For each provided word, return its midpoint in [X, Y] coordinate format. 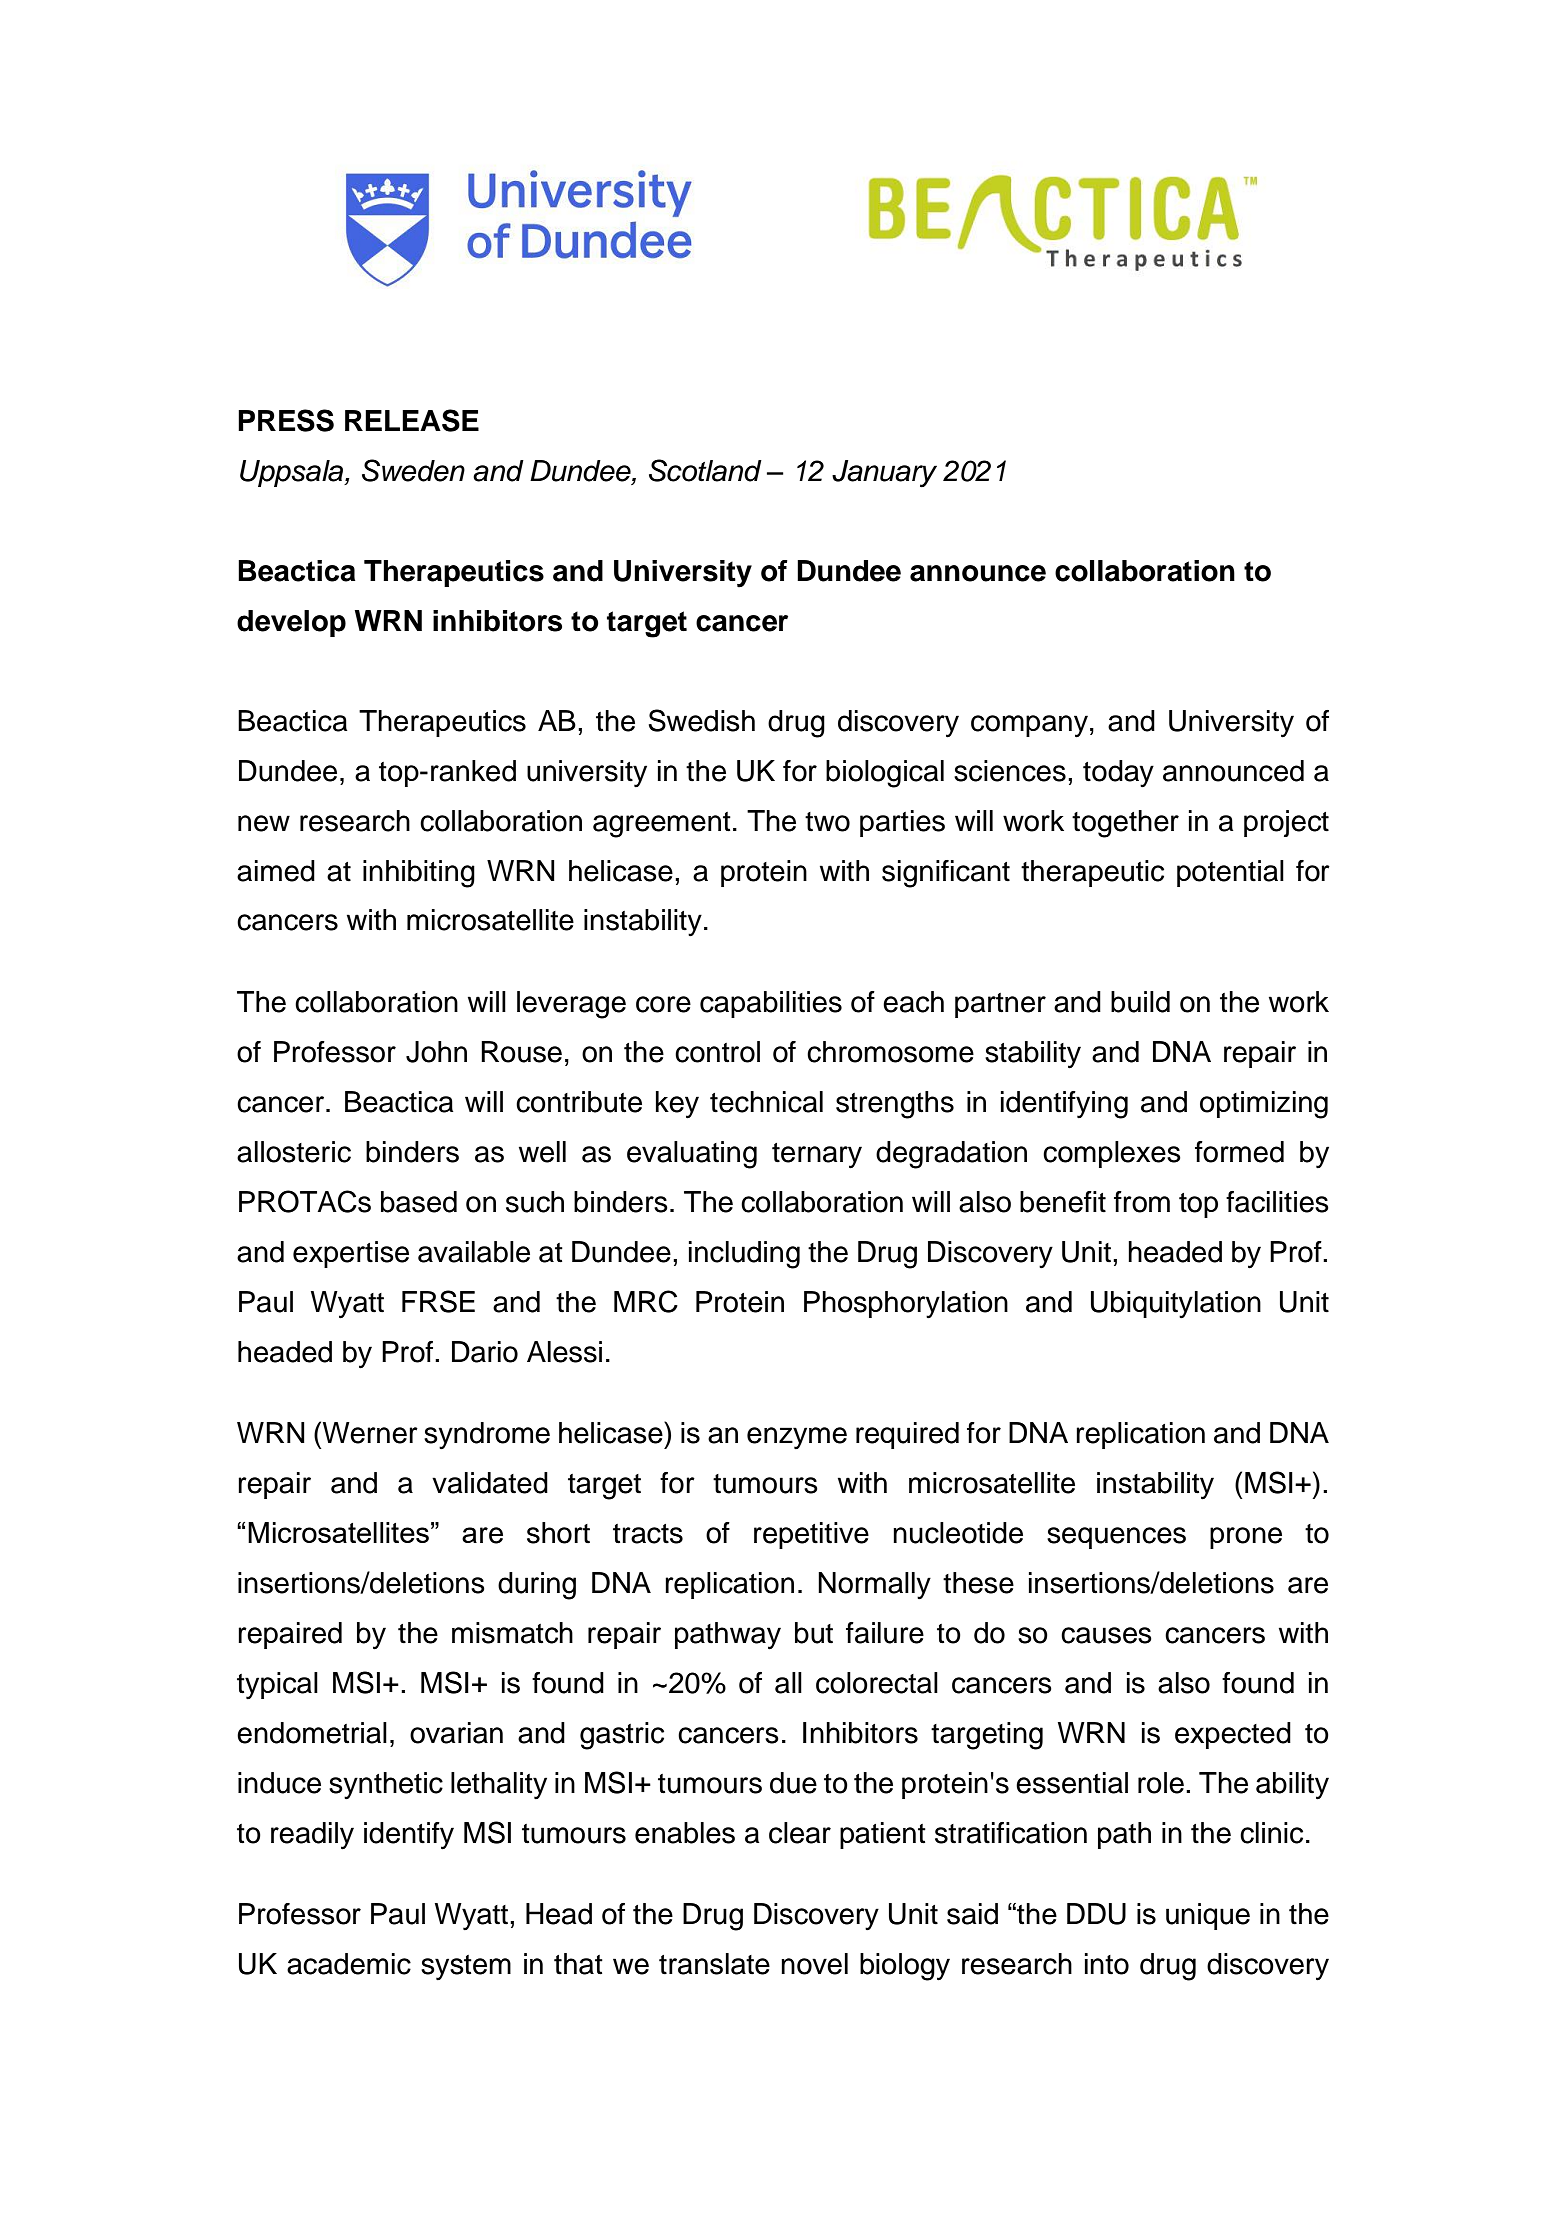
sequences [1116, 1538]
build [1140, 1002]
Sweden [413, 470]
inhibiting [419, 874]
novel [814, 1964]
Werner [369, 1432]
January [884, 474]
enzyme [797, 1438]
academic [349, 1964]
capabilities [771, 1004]
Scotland [705, 470]
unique [1208, 1916]
